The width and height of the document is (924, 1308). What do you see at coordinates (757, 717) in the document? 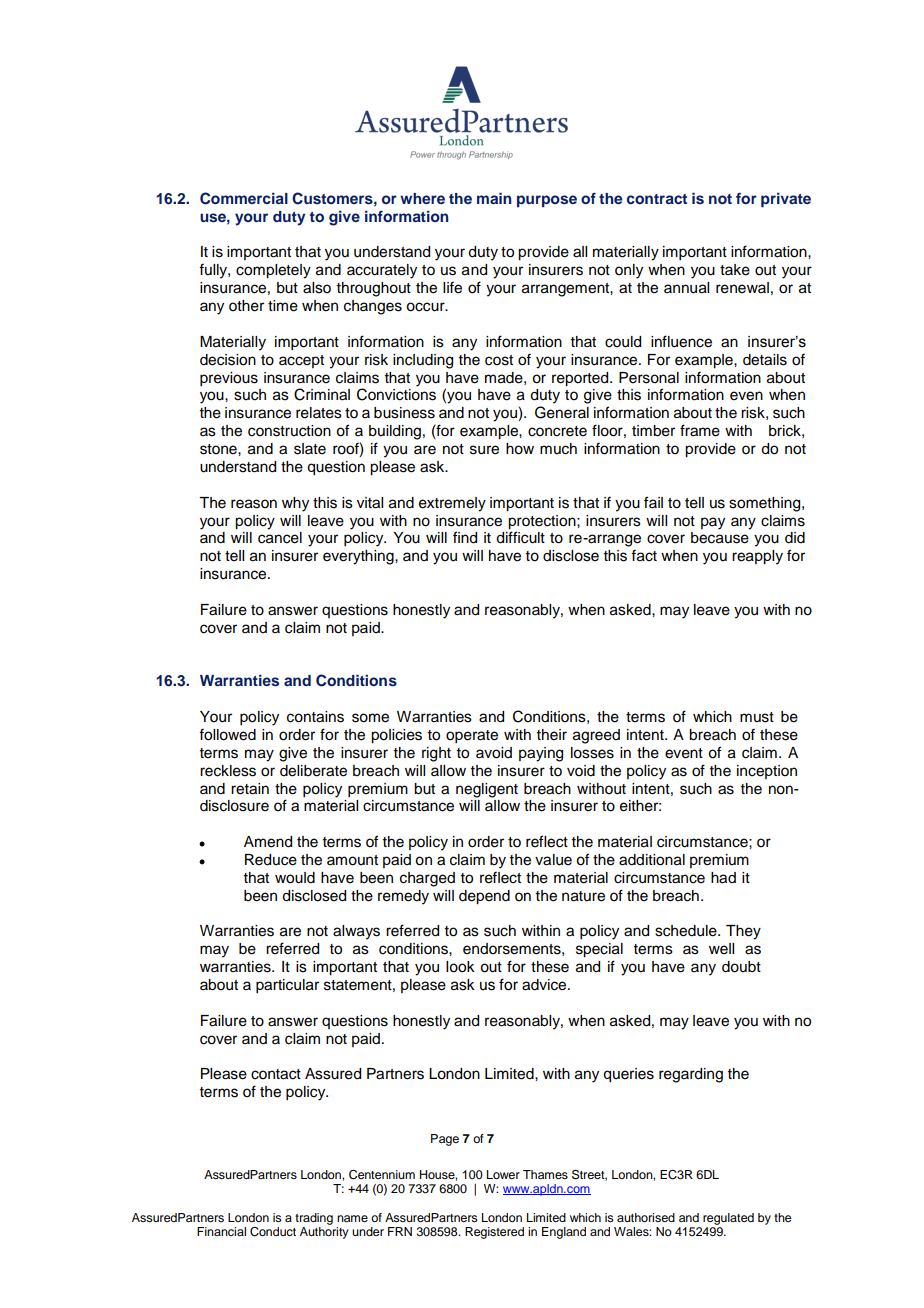
I see `must` at bounding box center [757, 717].
